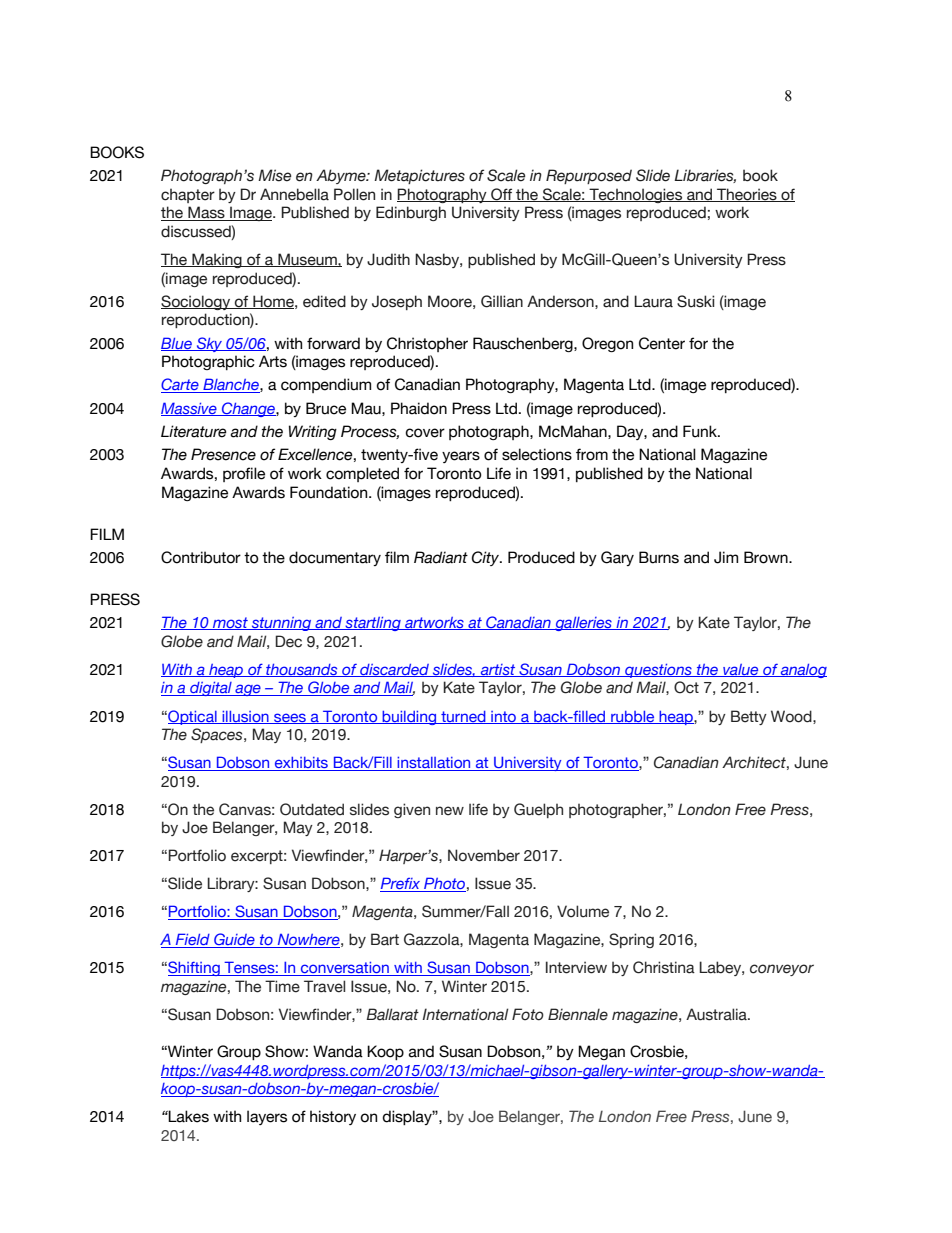 The height and width of the page is (1233, 952). I want to click on Presence, so click(223, 454).
